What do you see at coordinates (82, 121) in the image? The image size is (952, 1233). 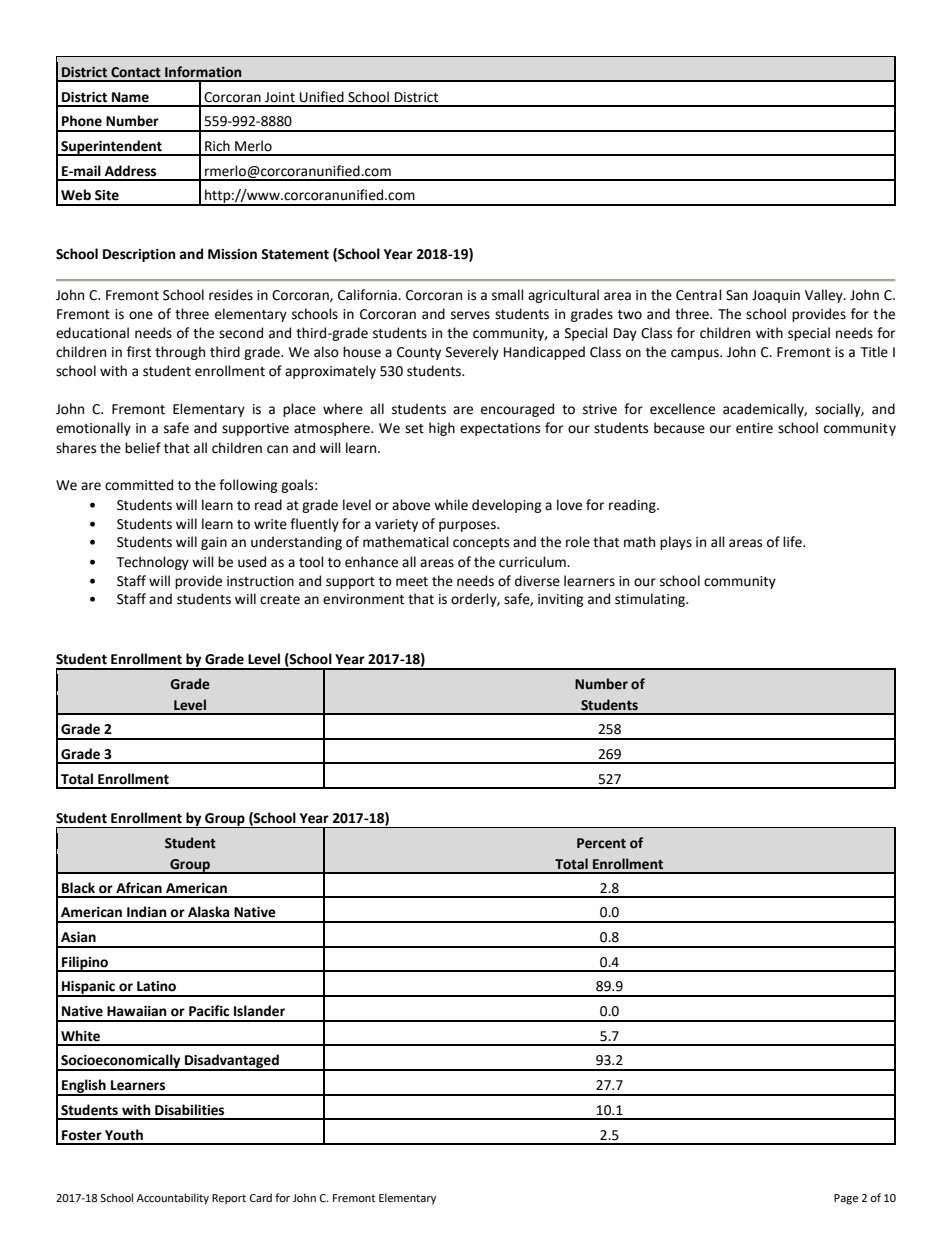 I see `Phone` at bounding box center [82, 121].
